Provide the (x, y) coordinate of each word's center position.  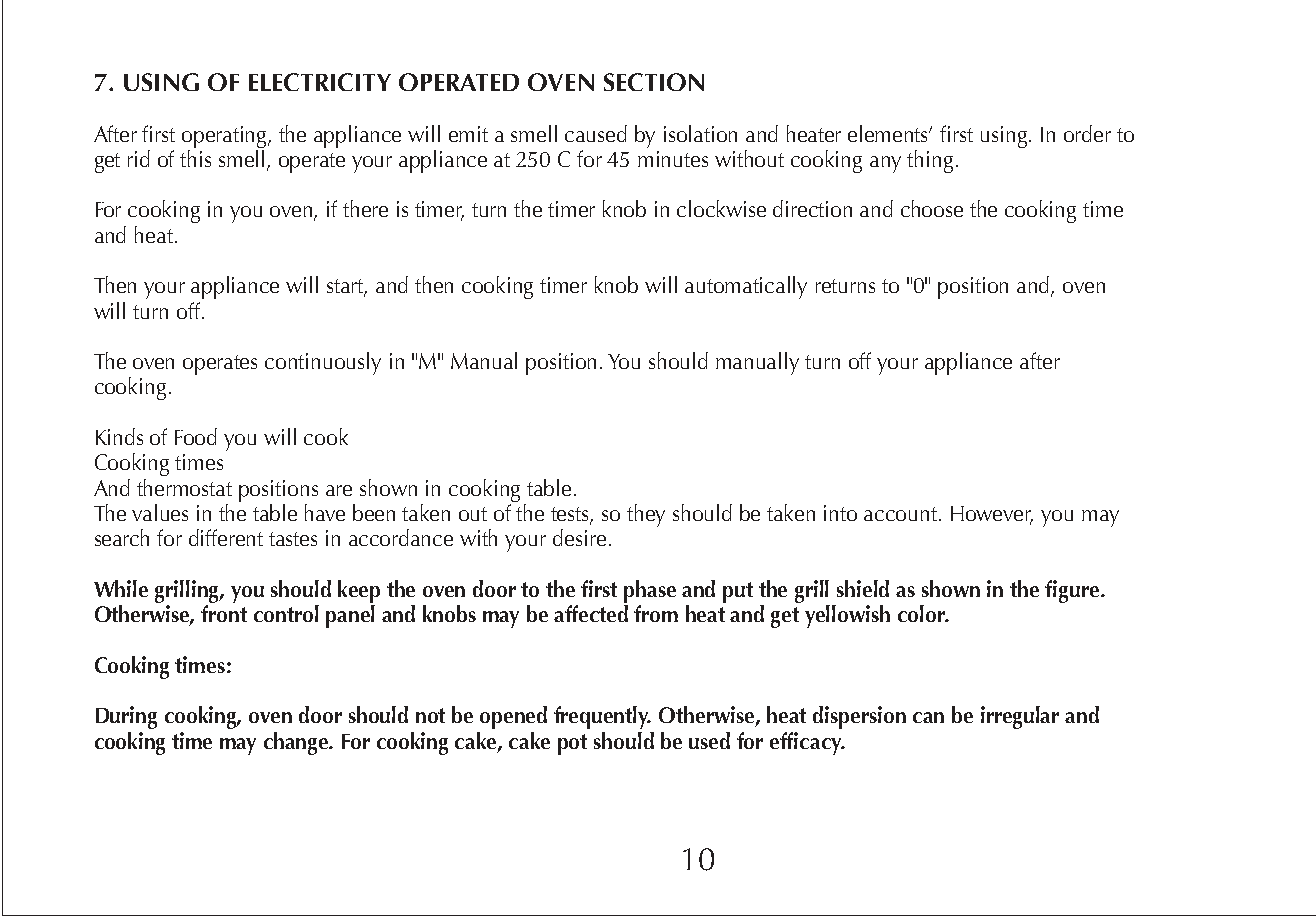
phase (650, 591)
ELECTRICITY (320, 82)
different (226, 537)
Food (196, 436)
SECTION (654, 82)
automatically (746, 287)
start (347, 287)
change (297, 743)
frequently (602, 717)
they (646, 515)
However (992, 515)
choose (932, 208)
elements (889, 133)
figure (1073, 591)
